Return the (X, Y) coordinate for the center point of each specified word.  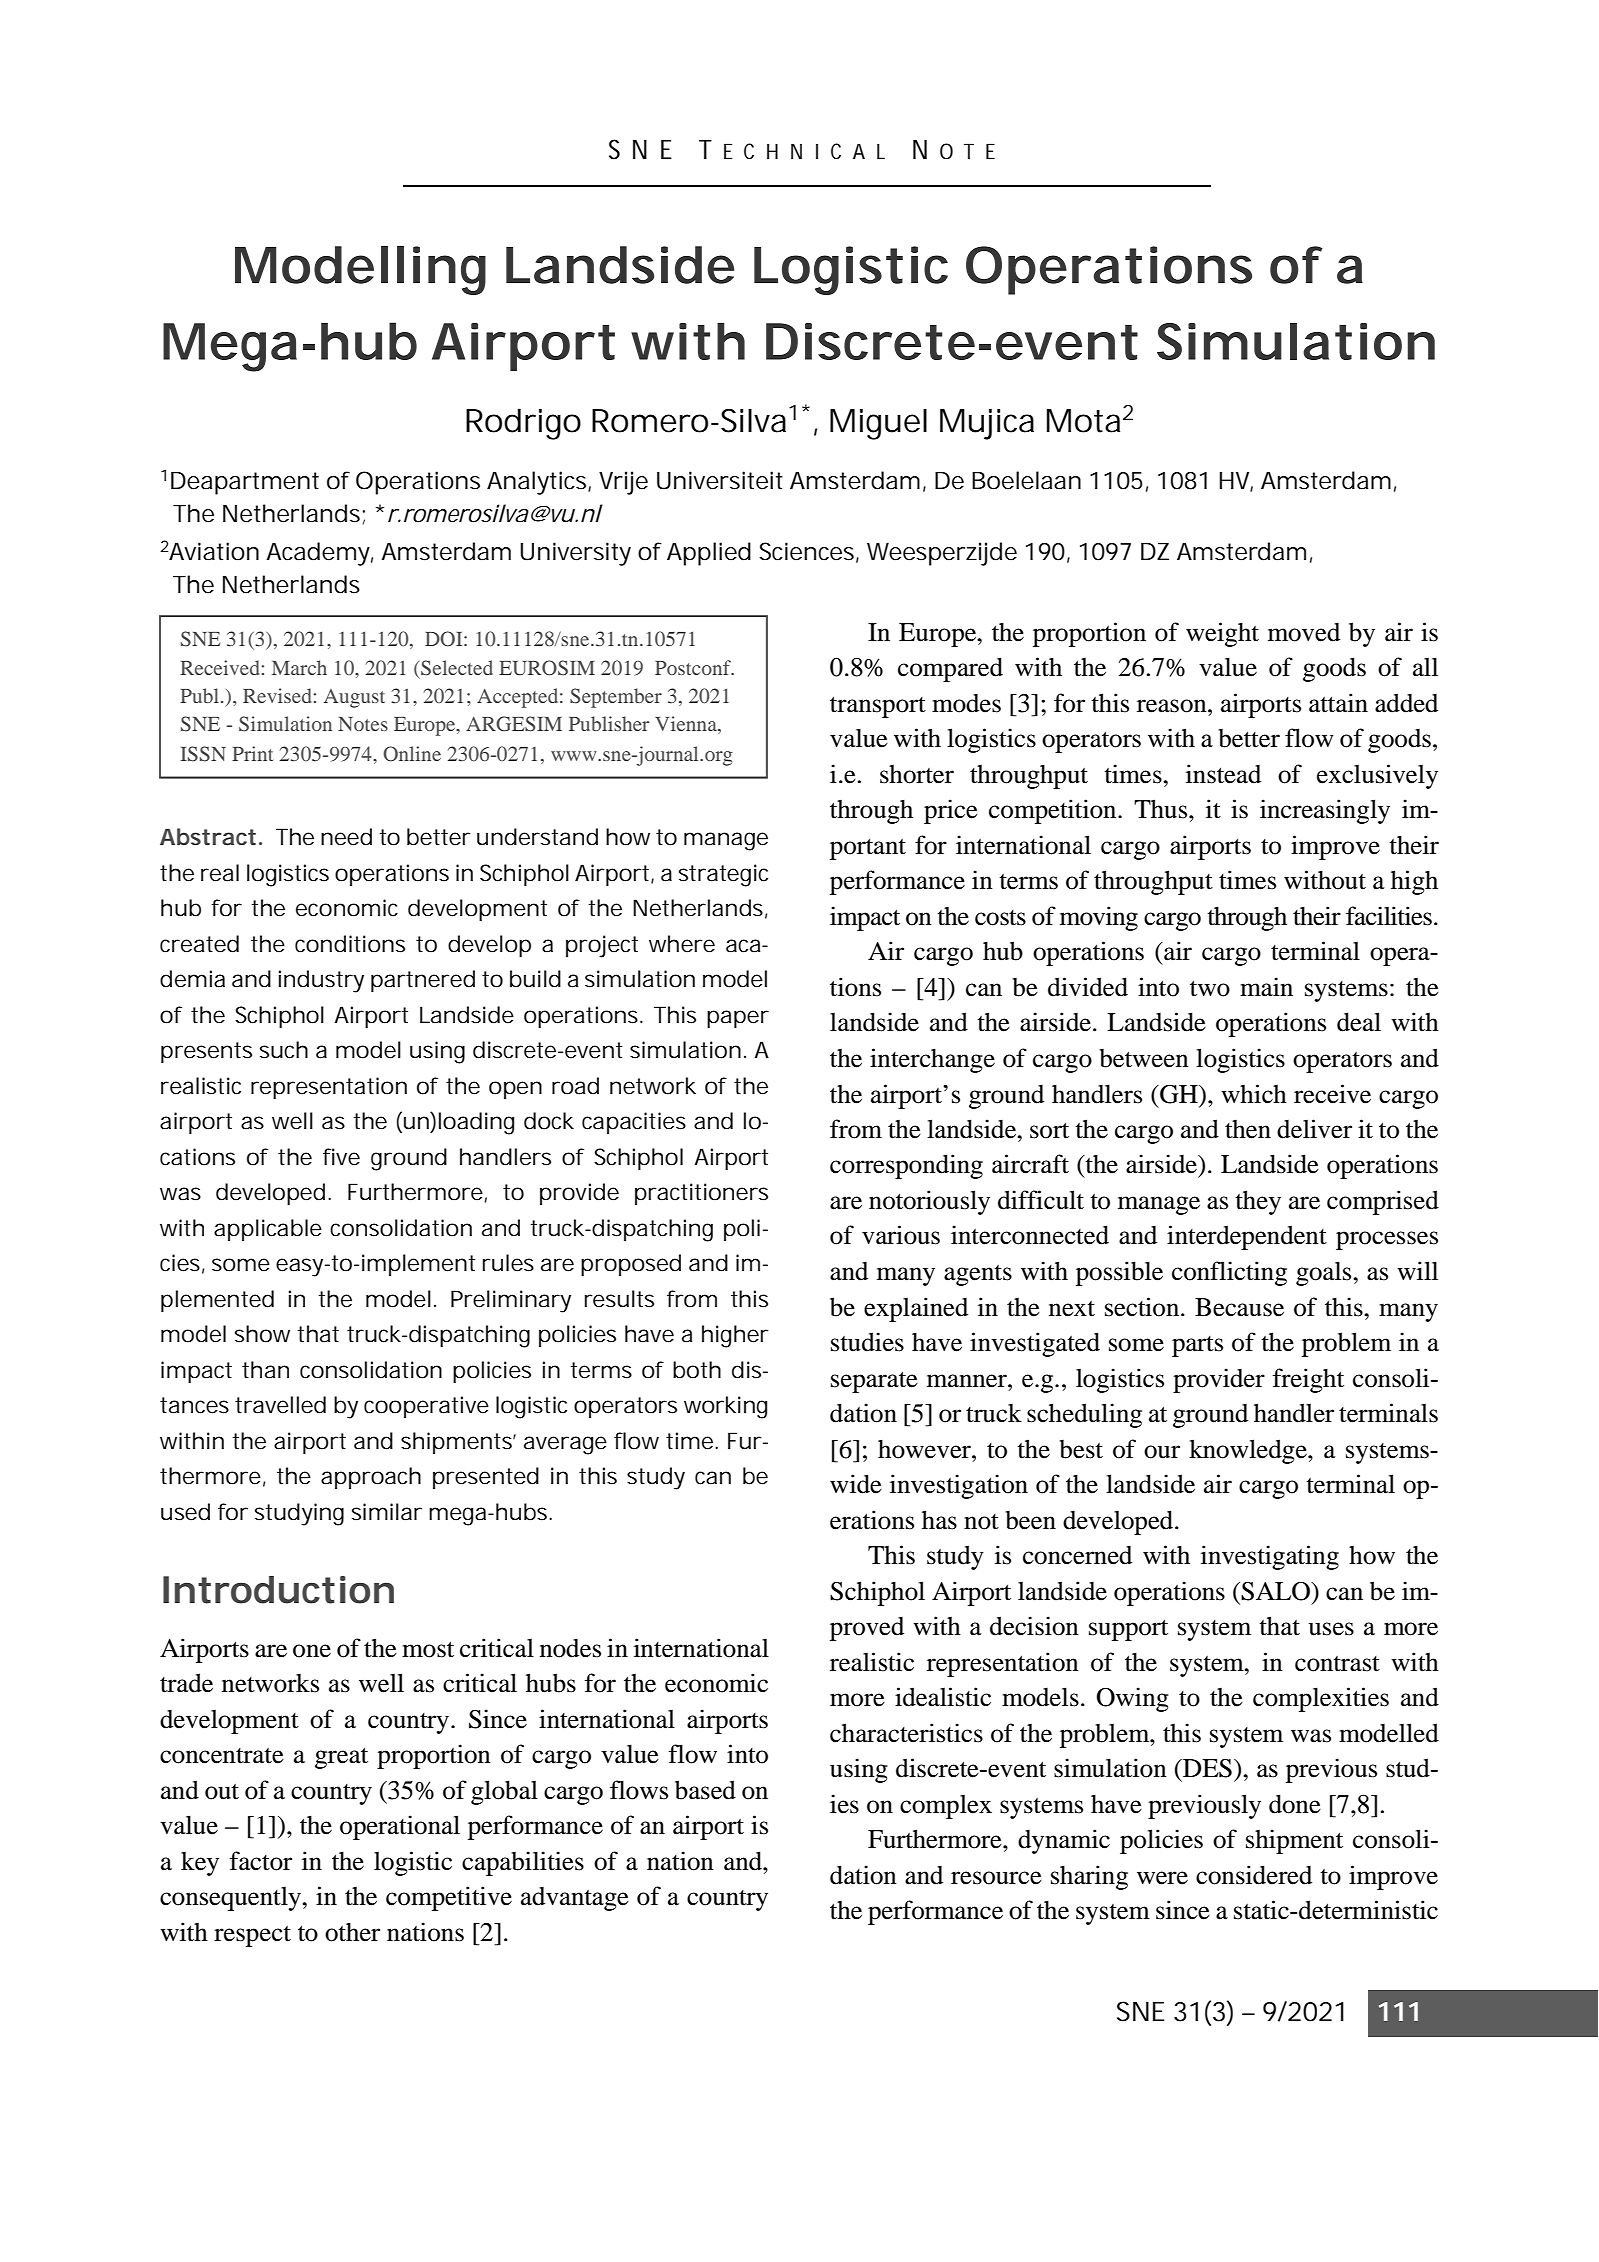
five (341, 1157)
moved (1304, 632)
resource (996, 1878)
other (352, 1932)
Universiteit (720, 480)
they (1258, 1202)
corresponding (906, 1166)
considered (1254, 1875)
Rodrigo (523, 424)
